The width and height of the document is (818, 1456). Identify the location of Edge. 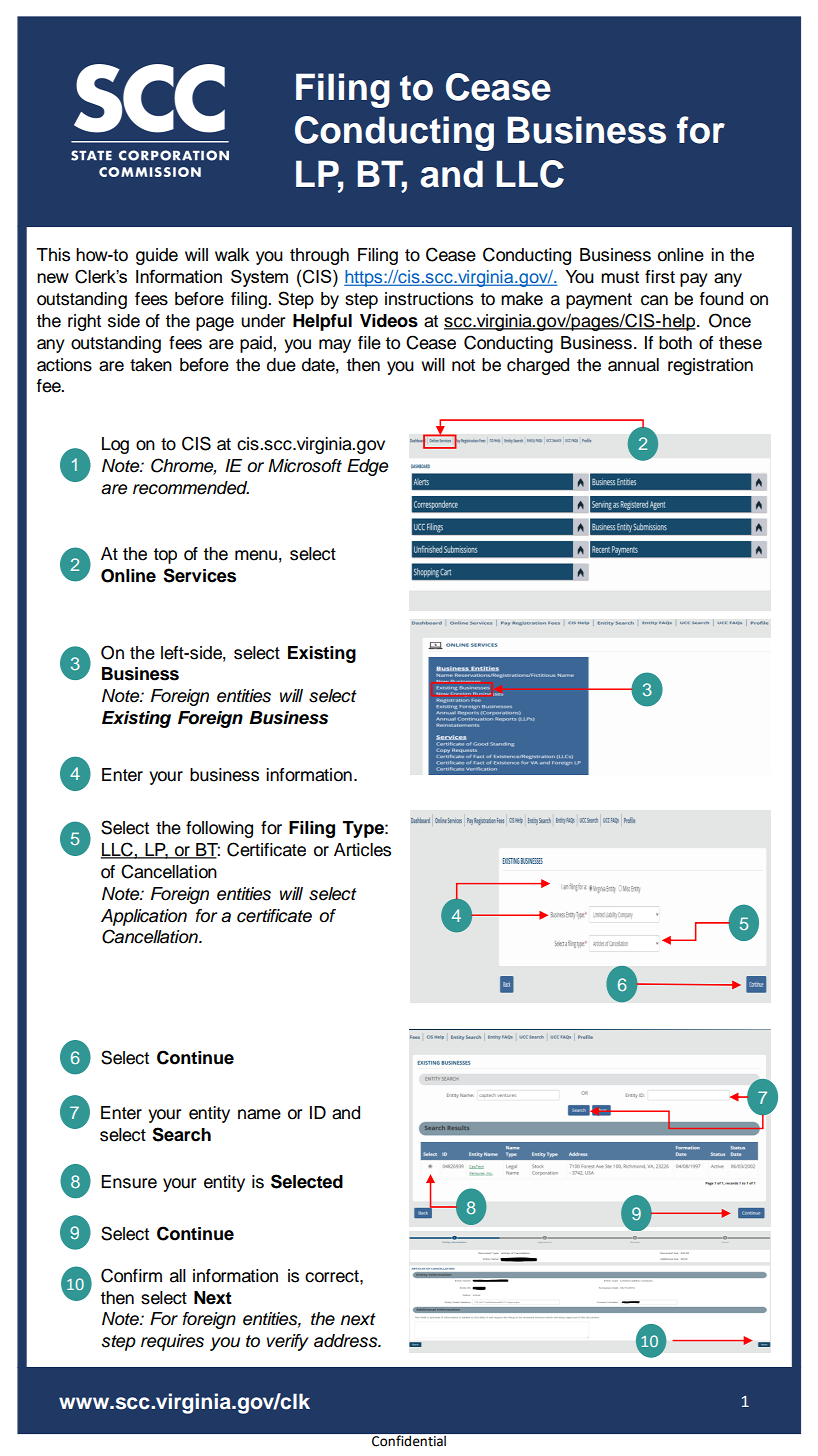
(367, 467).
